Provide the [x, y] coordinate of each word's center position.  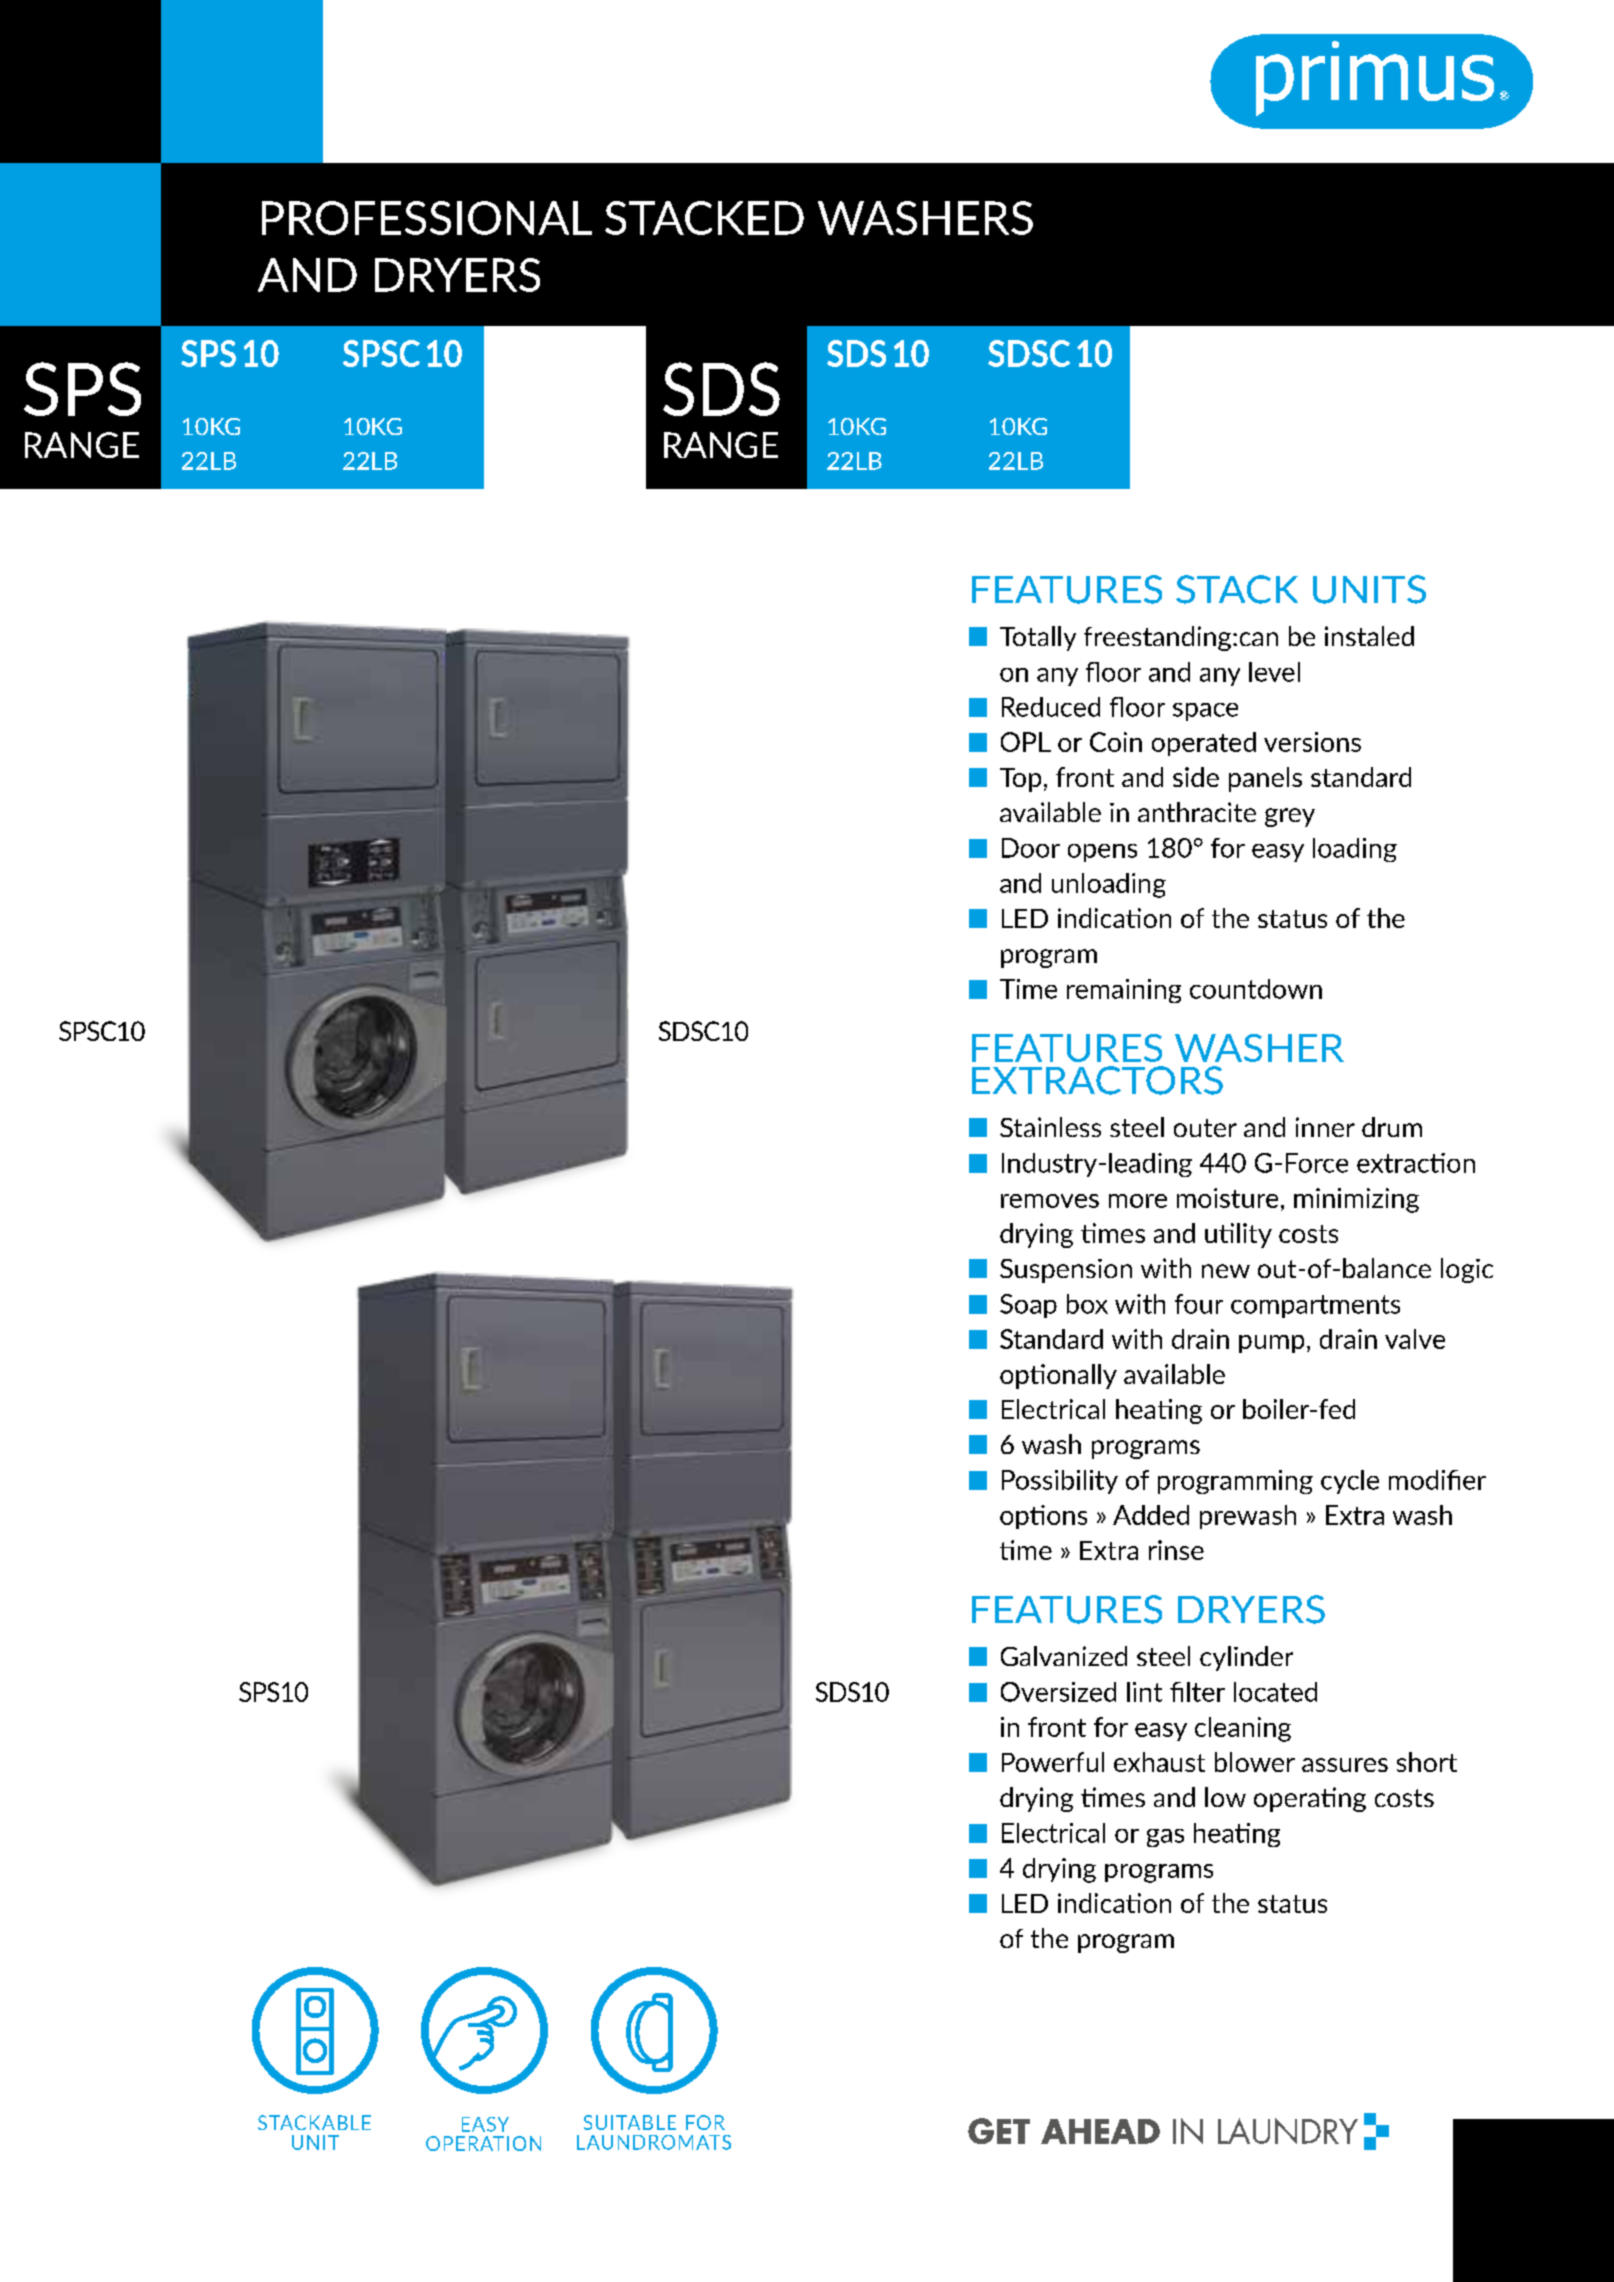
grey [1290, 817]
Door [1031, 848]
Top [1020, 780]
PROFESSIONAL [427, 218]
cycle [1350, 1482]
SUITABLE [630, 2122]
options [1043, 1517]
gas [1165, 1838]
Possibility [1060, 1482]
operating [1310, 1799]
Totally [1038, 638]
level [1274, 672]
